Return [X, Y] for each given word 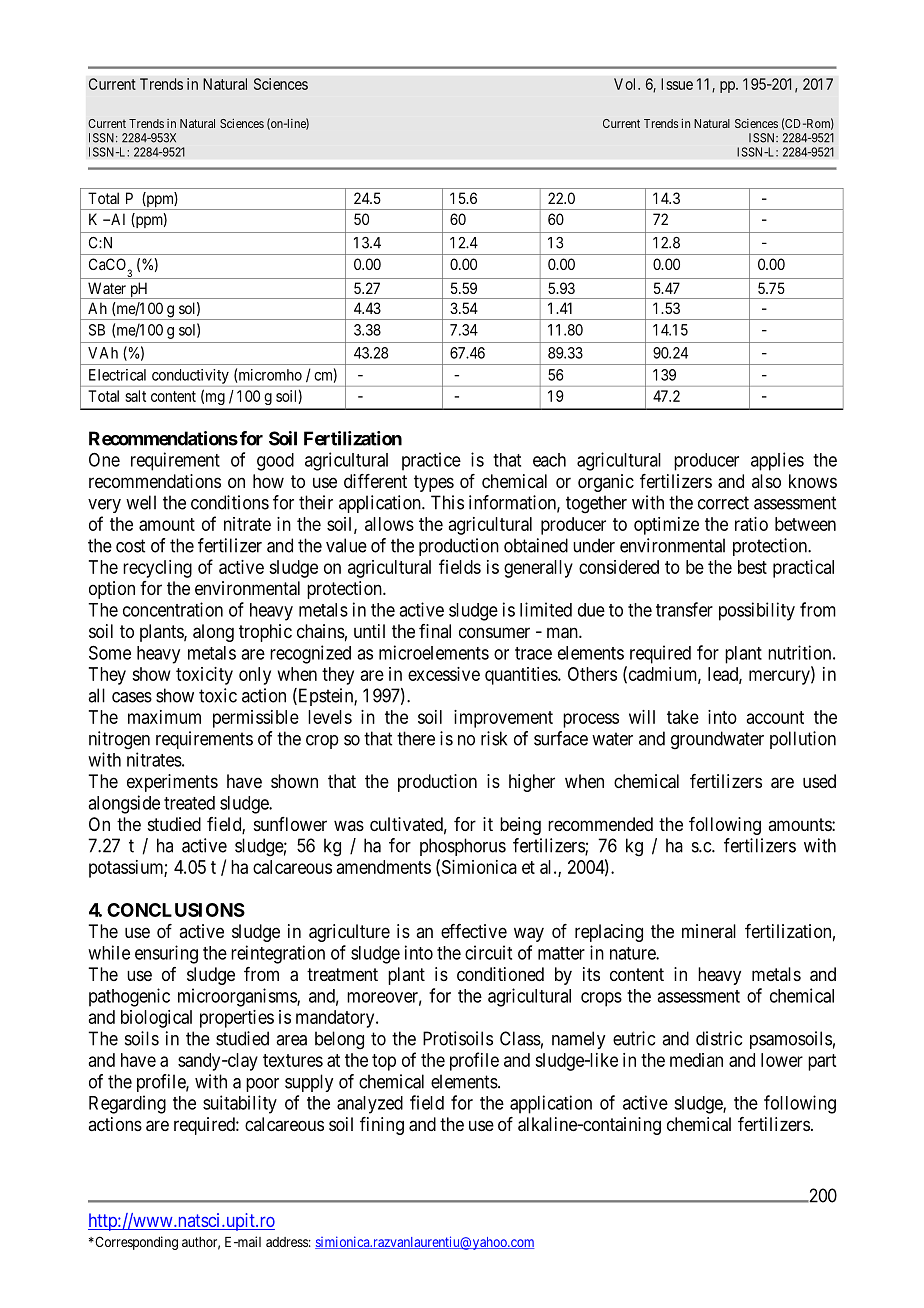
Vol [626, 84]
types [434, 483]
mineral [709, 931]
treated [189, 803]
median [696, 1060]
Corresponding [135, 1243]
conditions [230, 502]
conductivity [190, 376]
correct [723, 503]
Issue [677, 84]
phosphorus [463, 847]
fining [382, 1126]
